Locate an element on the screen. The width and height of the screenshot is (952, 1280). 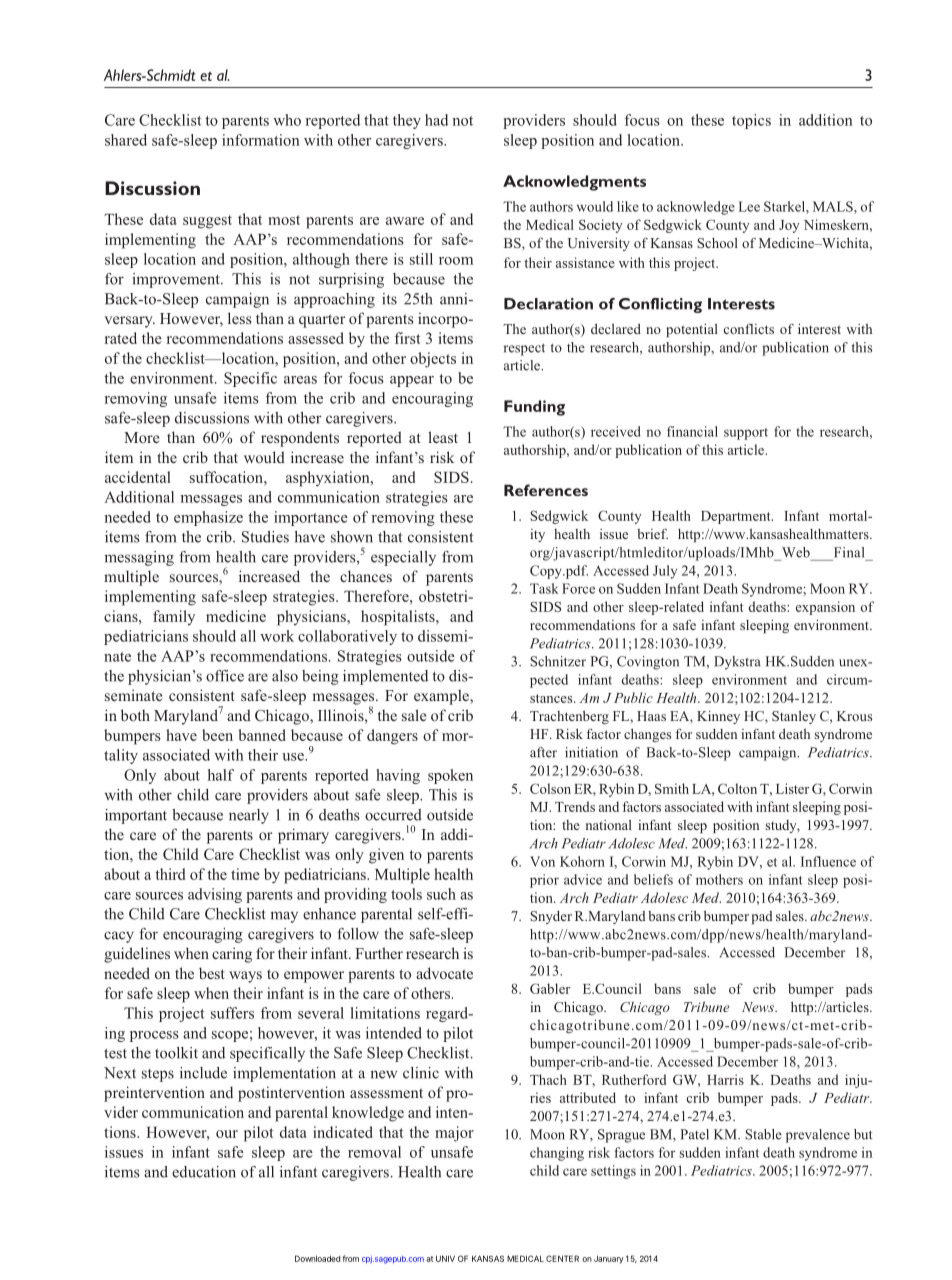
conflicts is located at coordinates (749, 328).
